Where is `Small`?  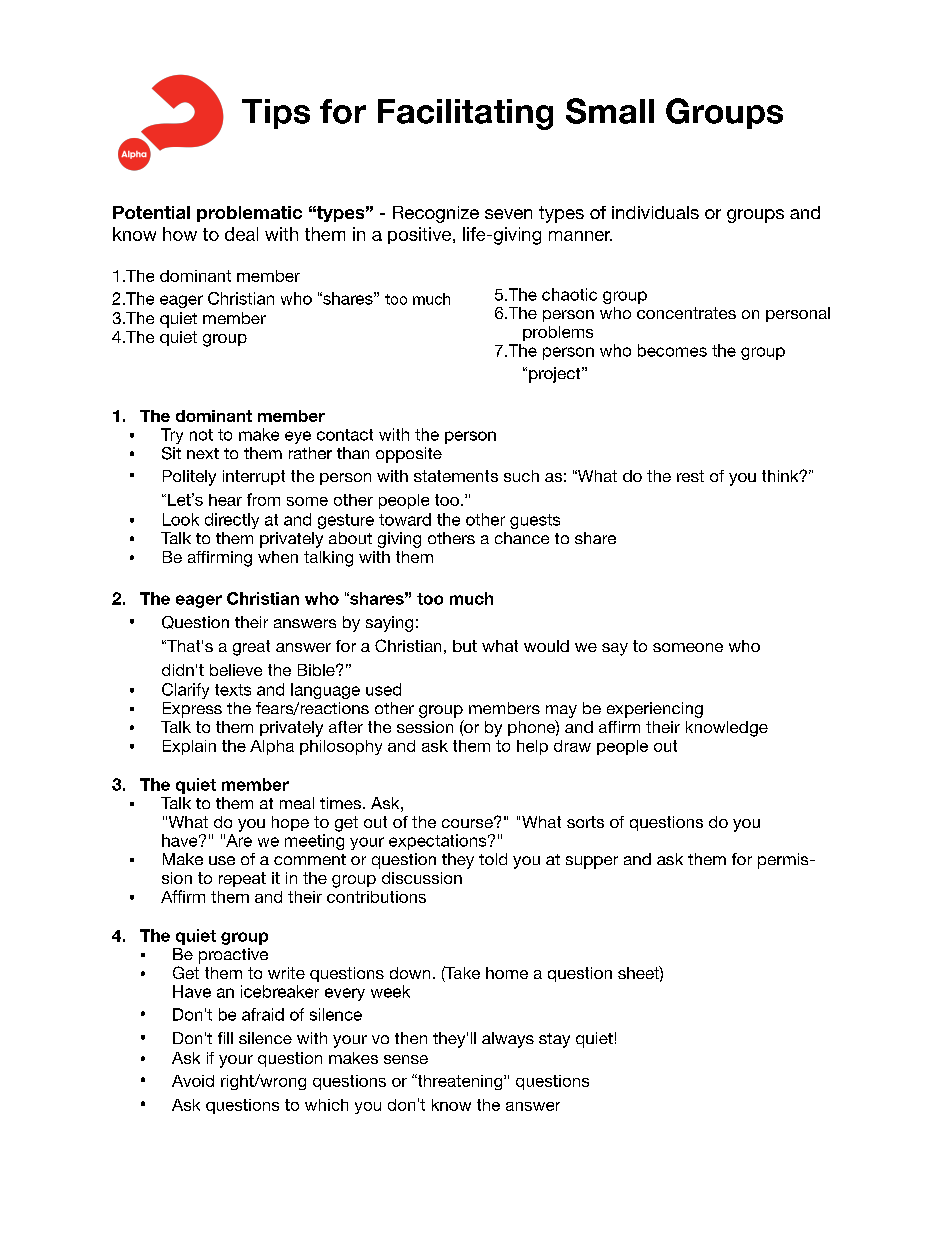 Small is located at coordinates (610, 111).
